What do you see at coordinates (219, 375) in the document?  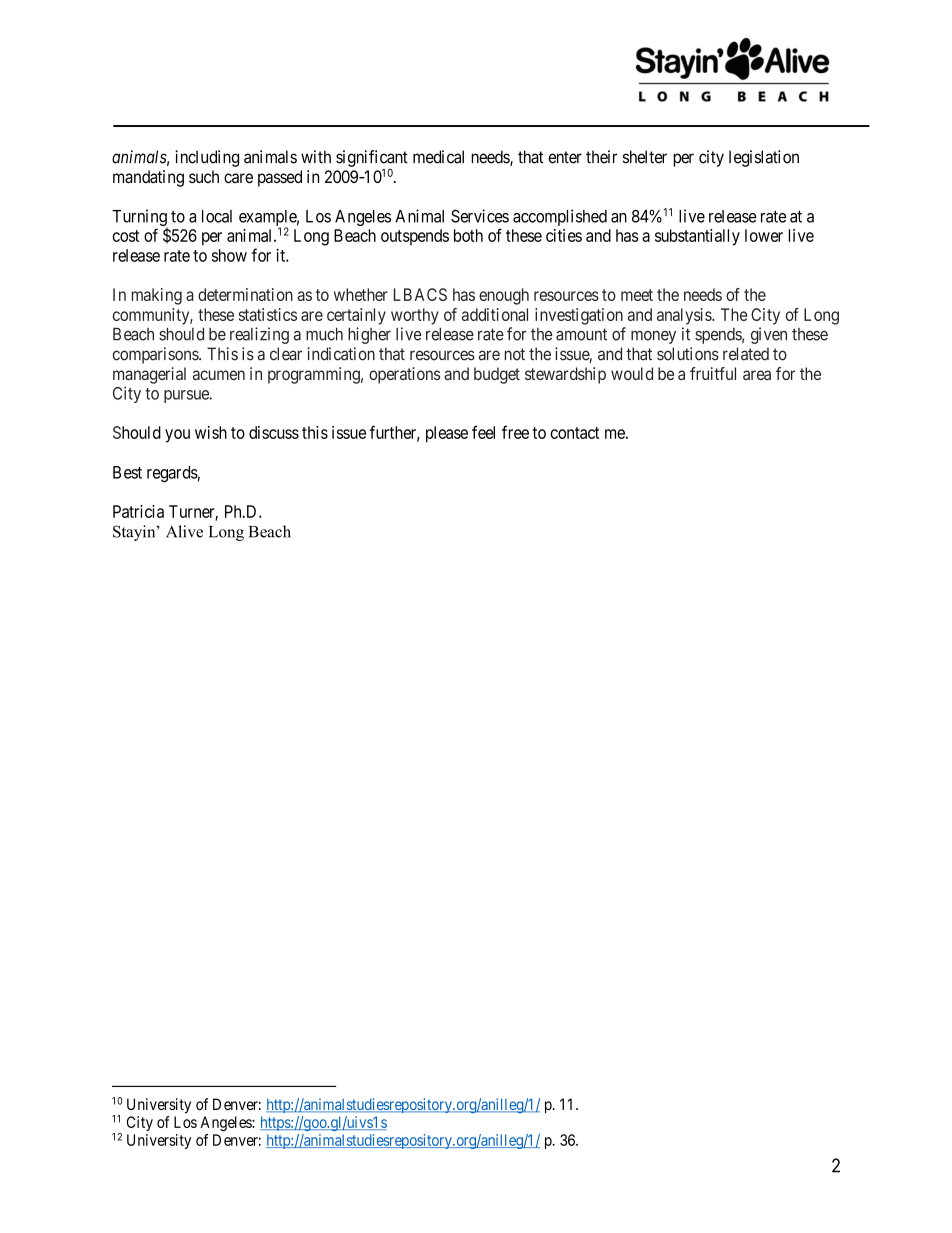 I see `acumen` at bounding box center [219, 375].
